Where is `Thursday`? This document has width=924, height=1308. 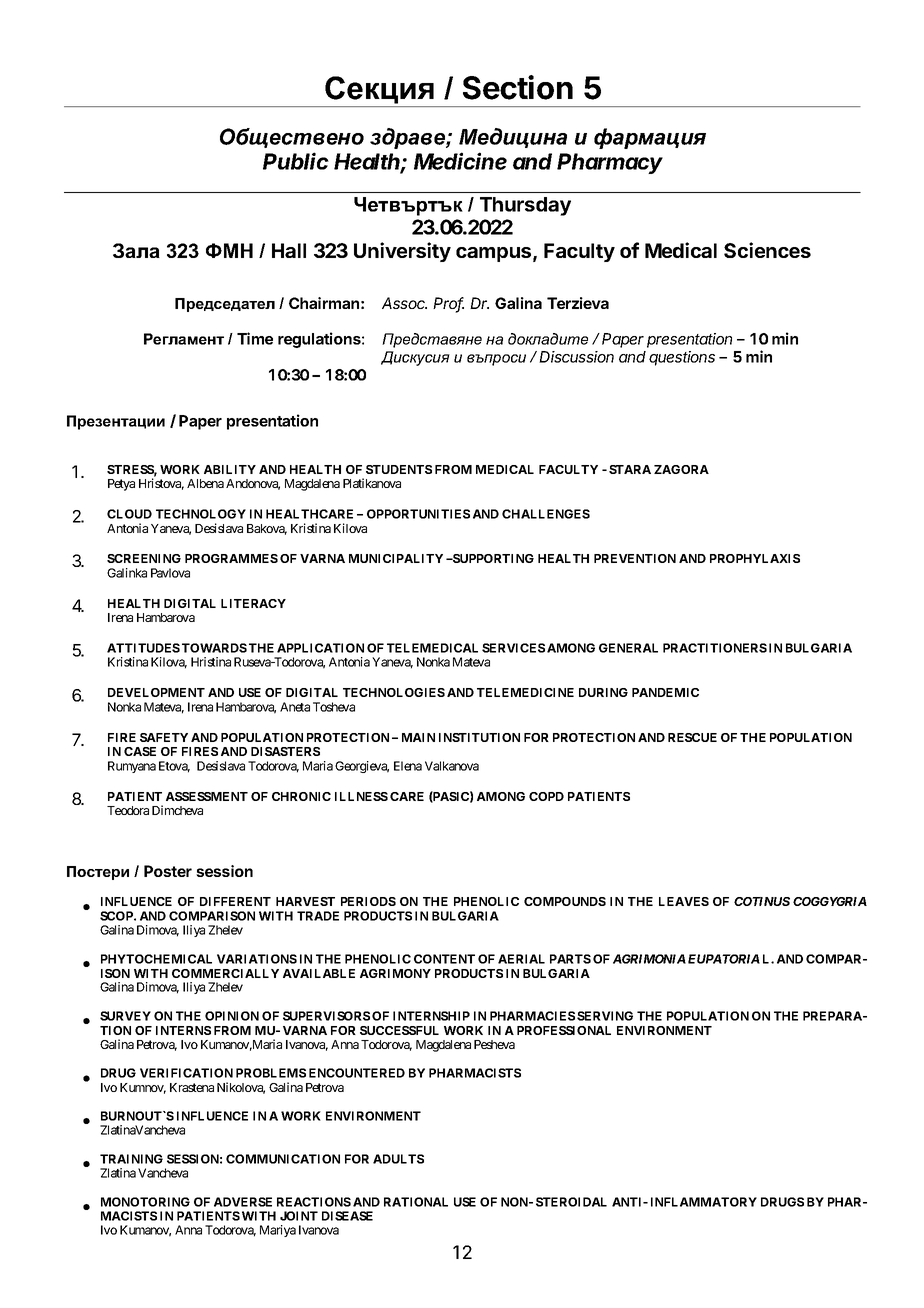
Thursday is located at coordinates (525, 206).
